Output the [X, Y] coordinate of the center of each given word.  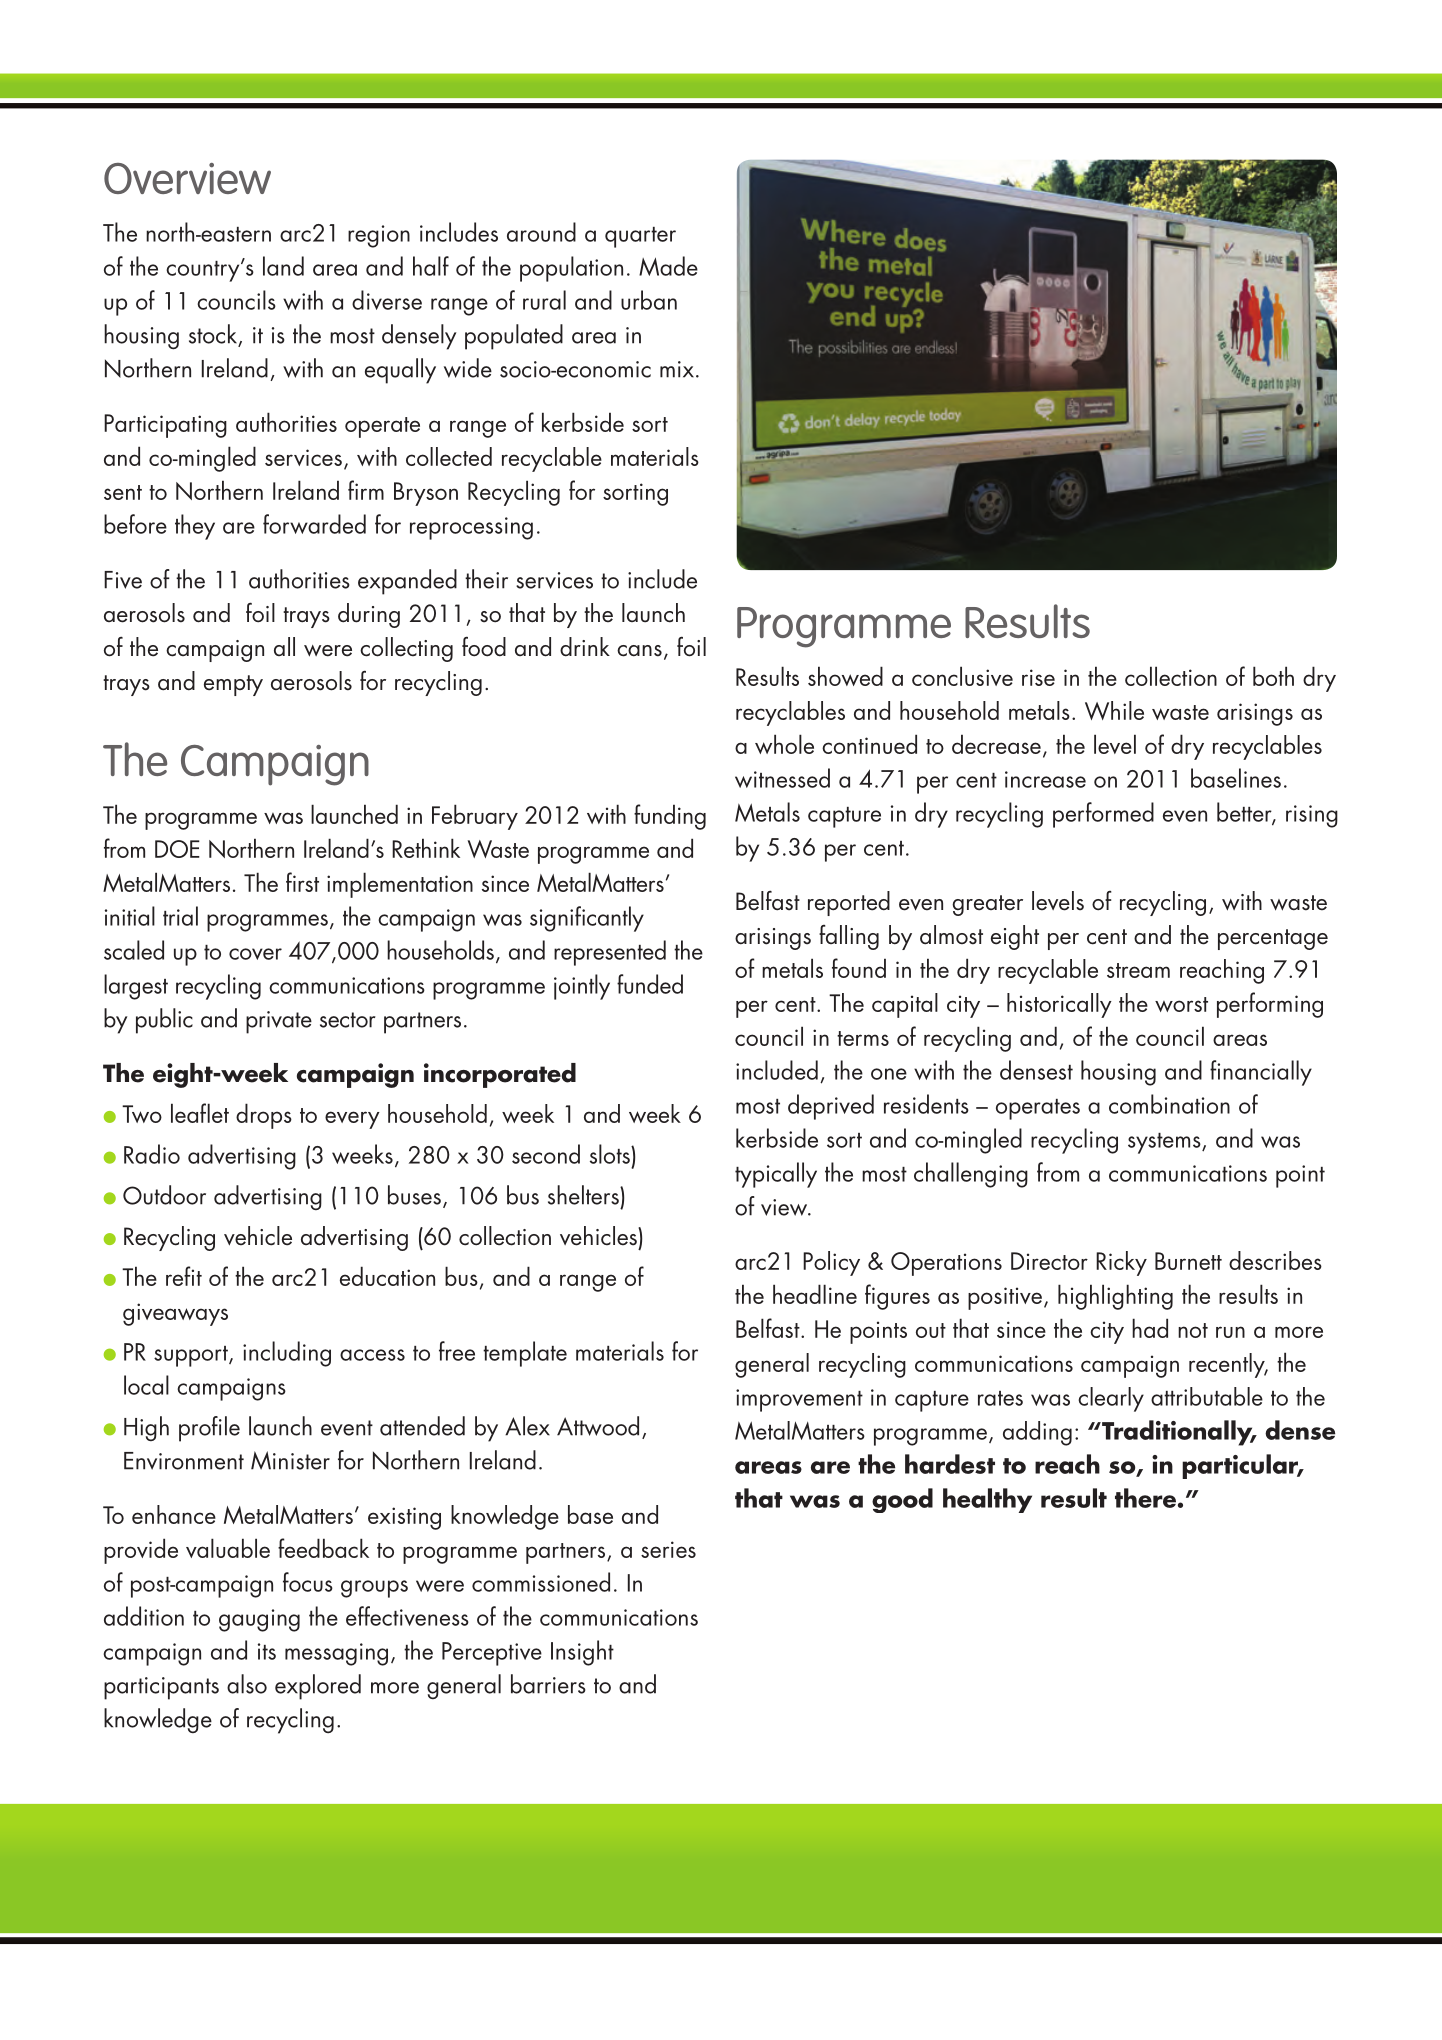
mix [677, 369]
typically [776, 1175]
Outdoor [164, 1195]
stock [214, 335]
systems [1165, 1143]
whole [784, 744]
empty [233, 685]
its [267, 1651]
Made [668, 266]
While [1114, 710]
